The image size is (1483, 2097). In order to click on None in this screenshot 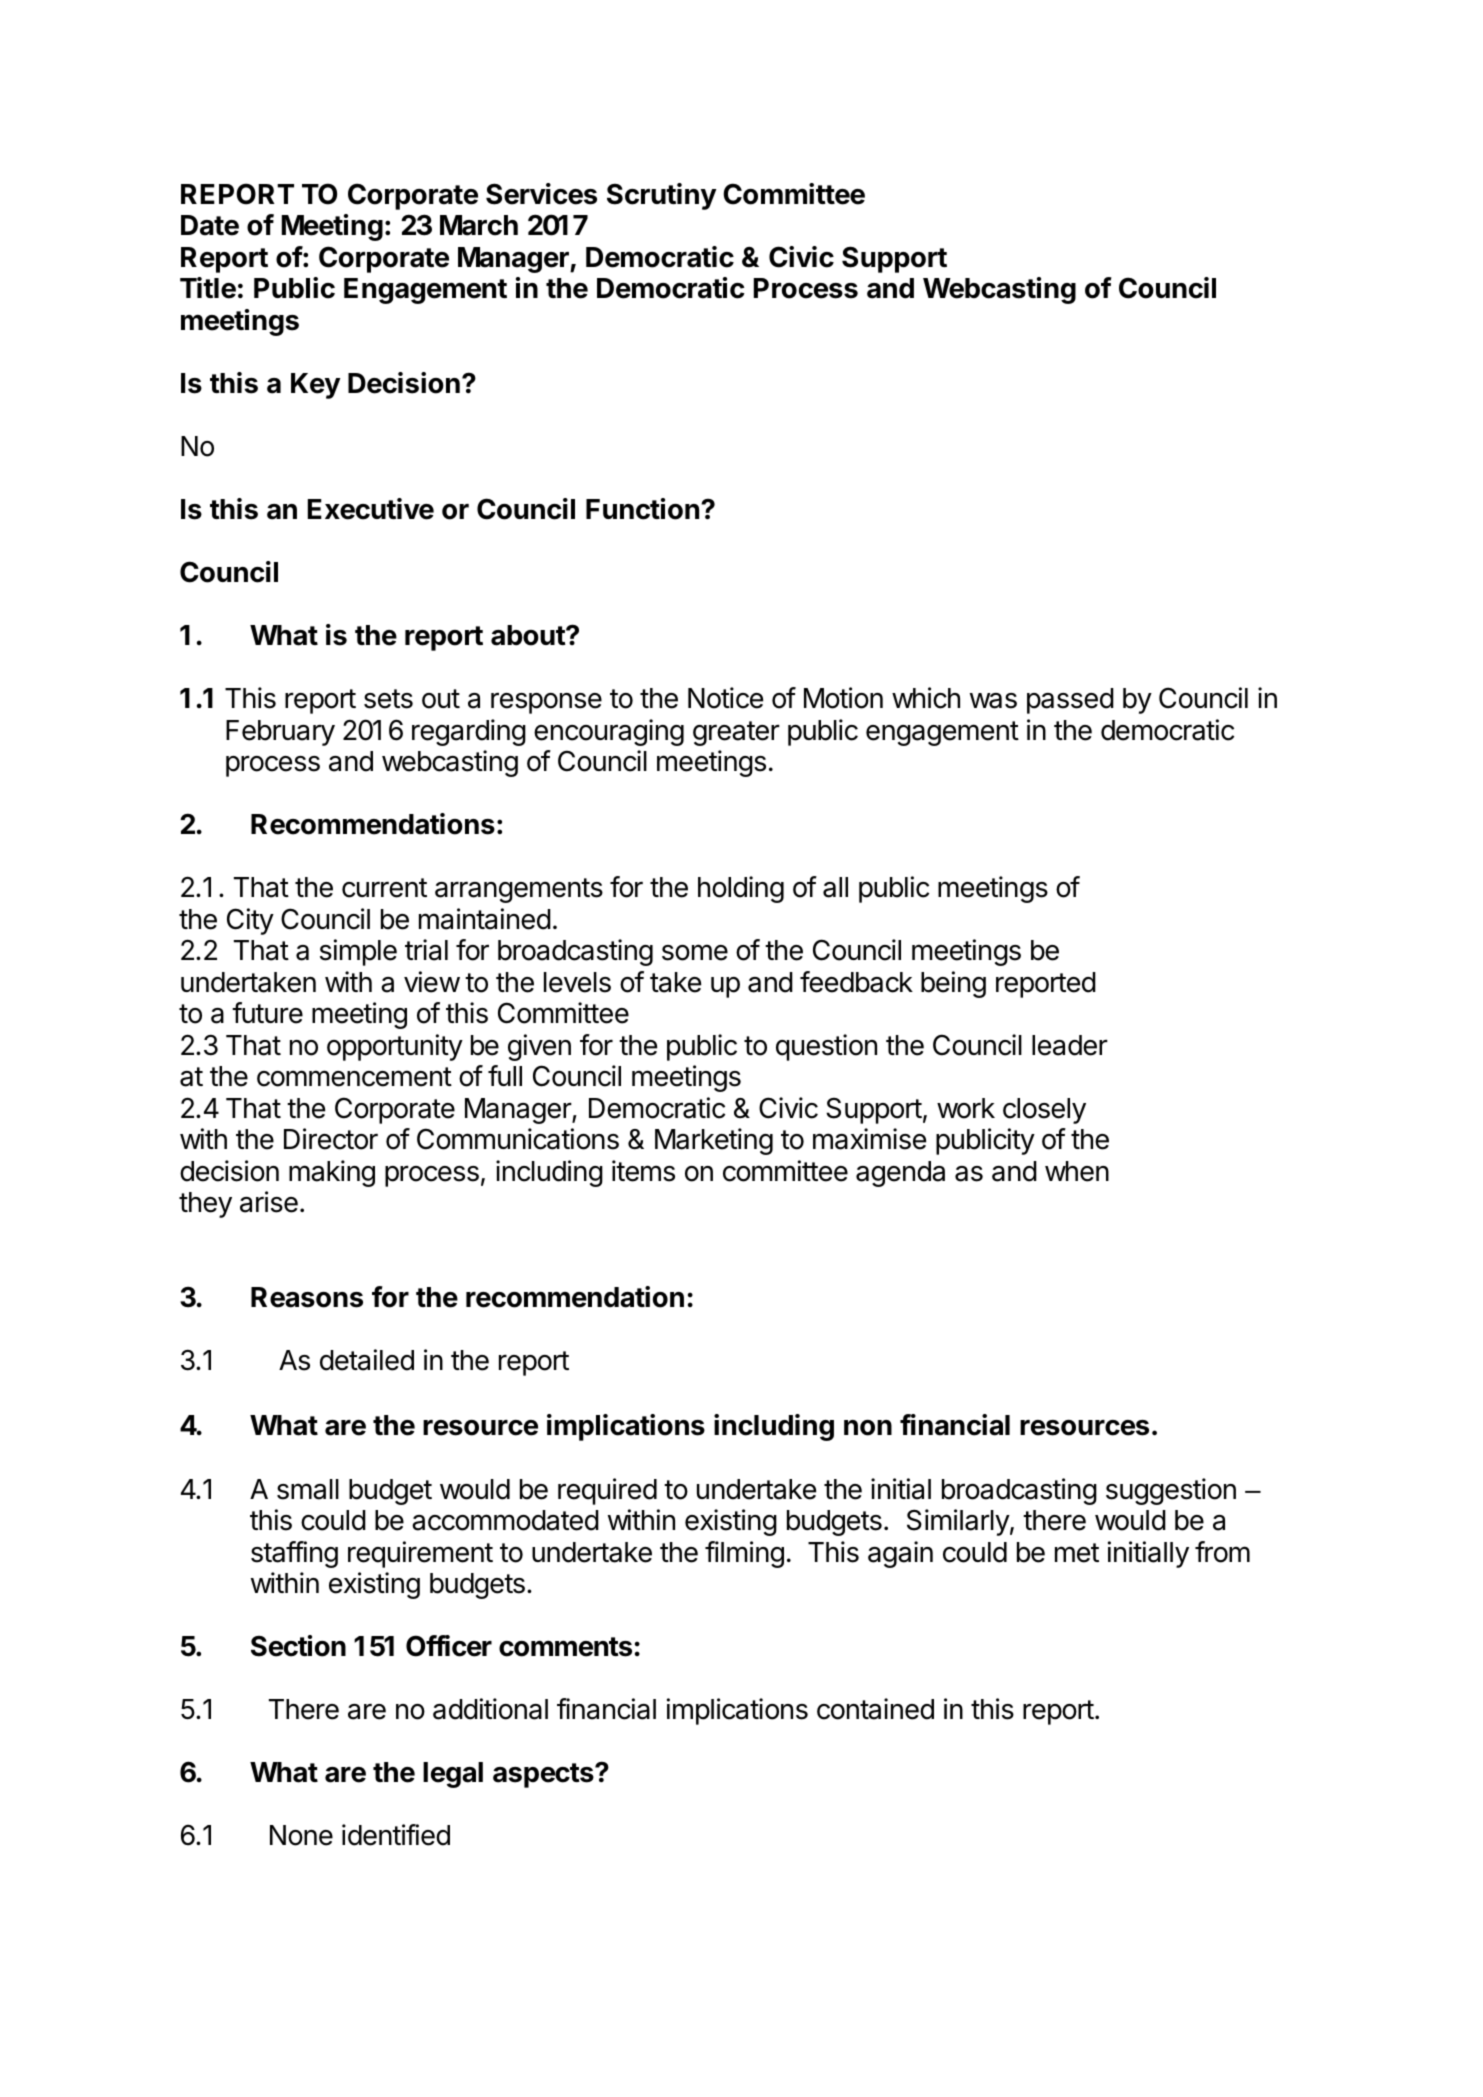, I will do `click(301, 1835)`.
